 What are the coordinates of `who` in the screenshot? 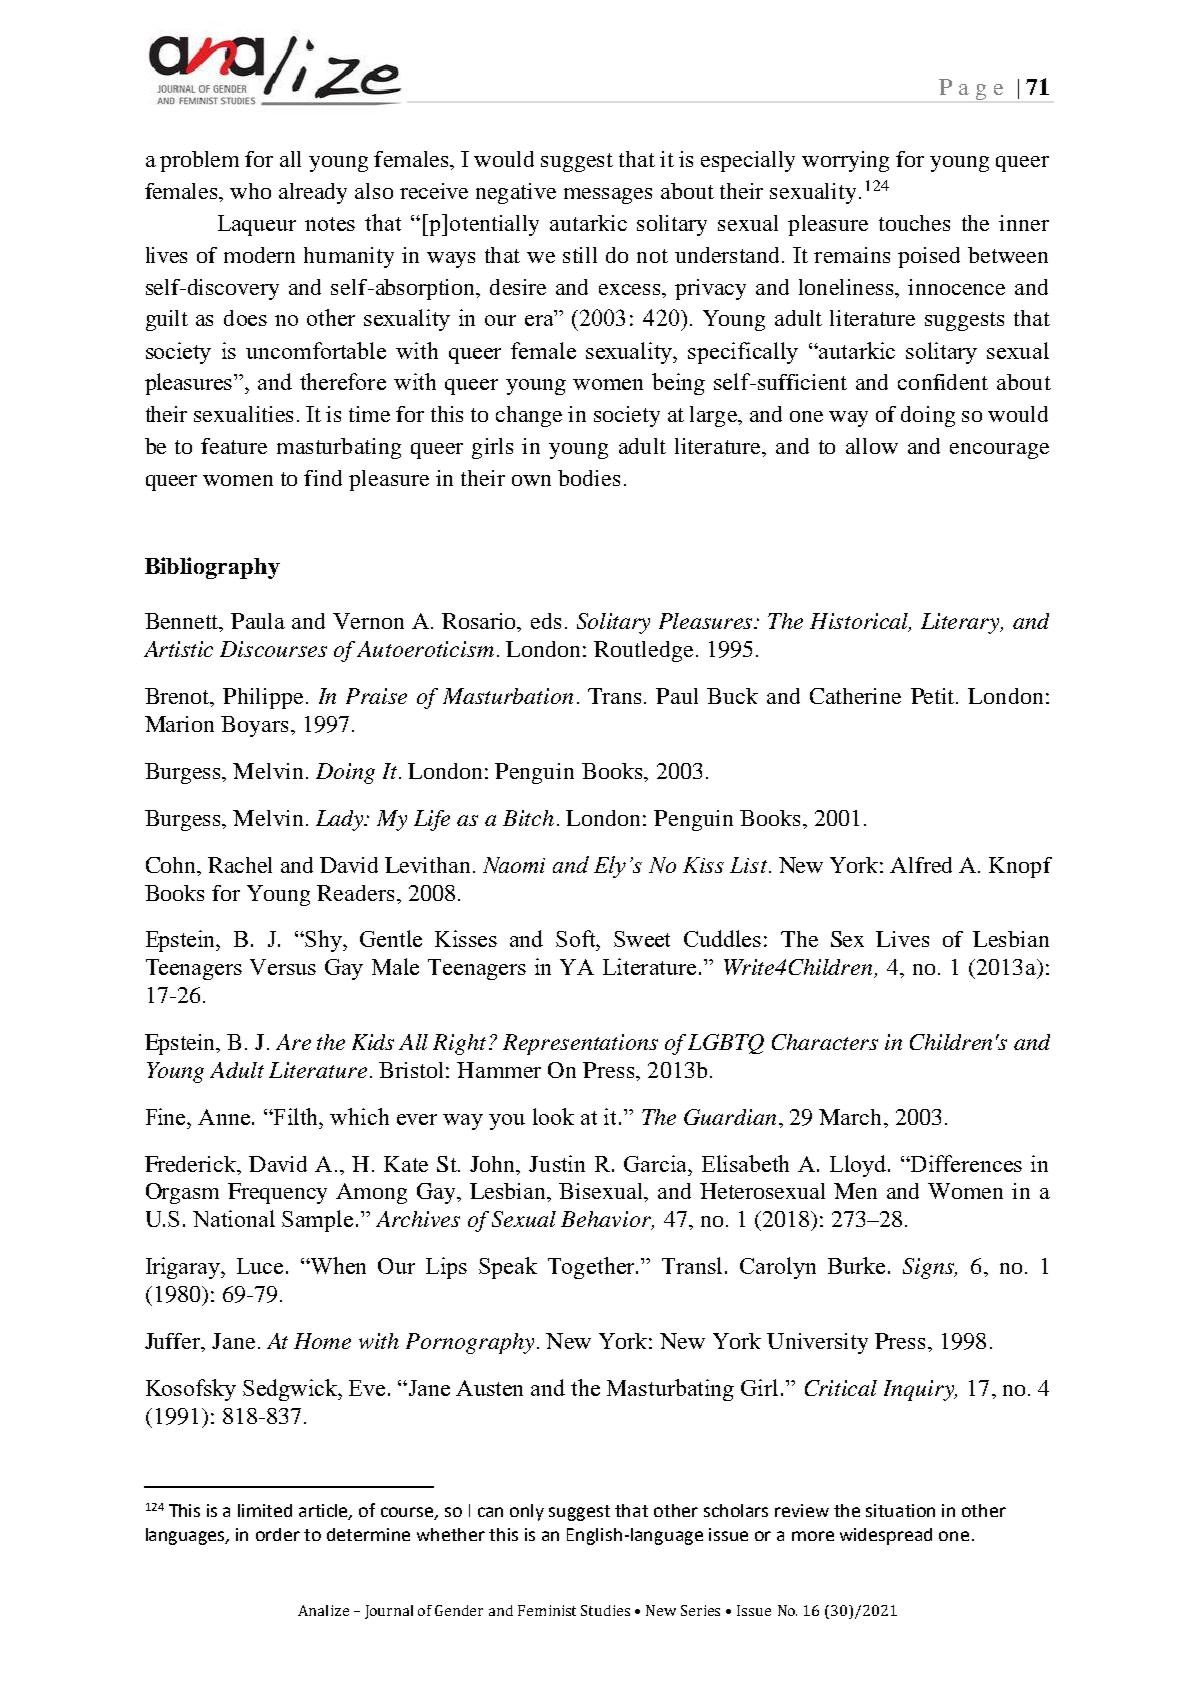 It's located at (250, 191).
